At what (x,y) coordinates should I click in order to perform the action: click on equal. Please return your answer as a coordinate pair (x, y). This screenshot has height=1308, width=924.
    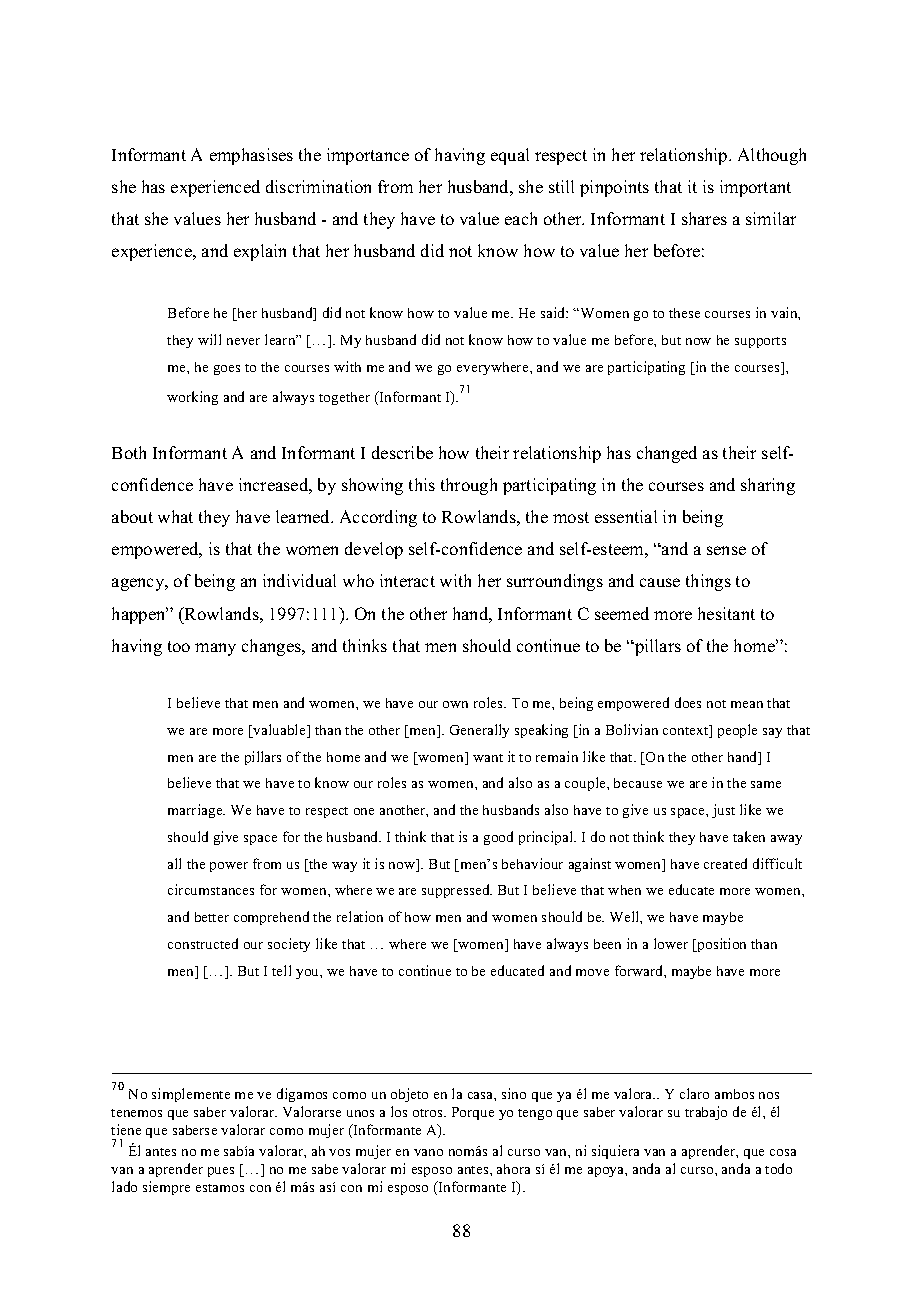
    Looking at the image, I should click on (510, 156).
